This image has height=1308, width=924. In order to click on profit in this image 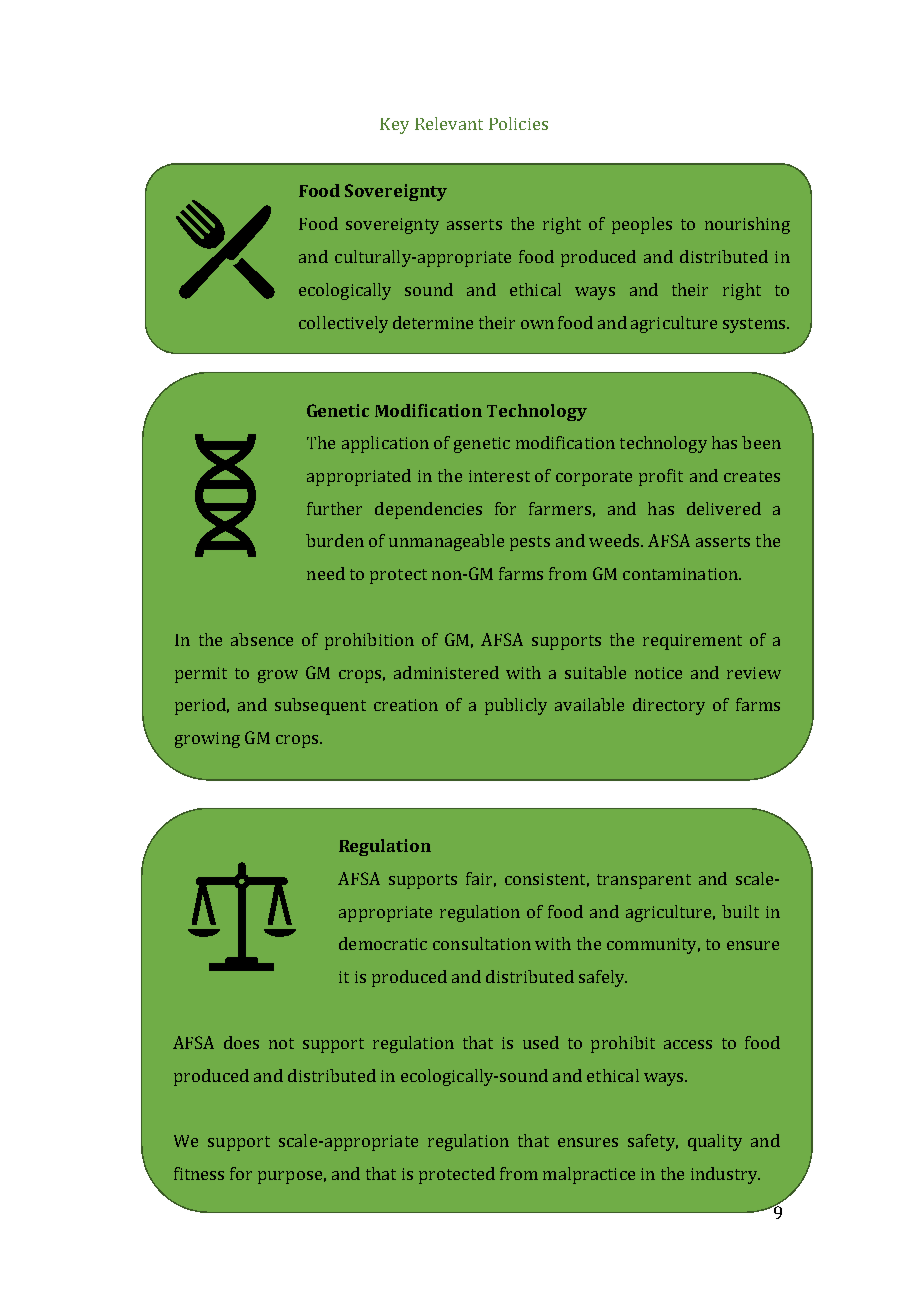, I will do `click(661, 477)`.
